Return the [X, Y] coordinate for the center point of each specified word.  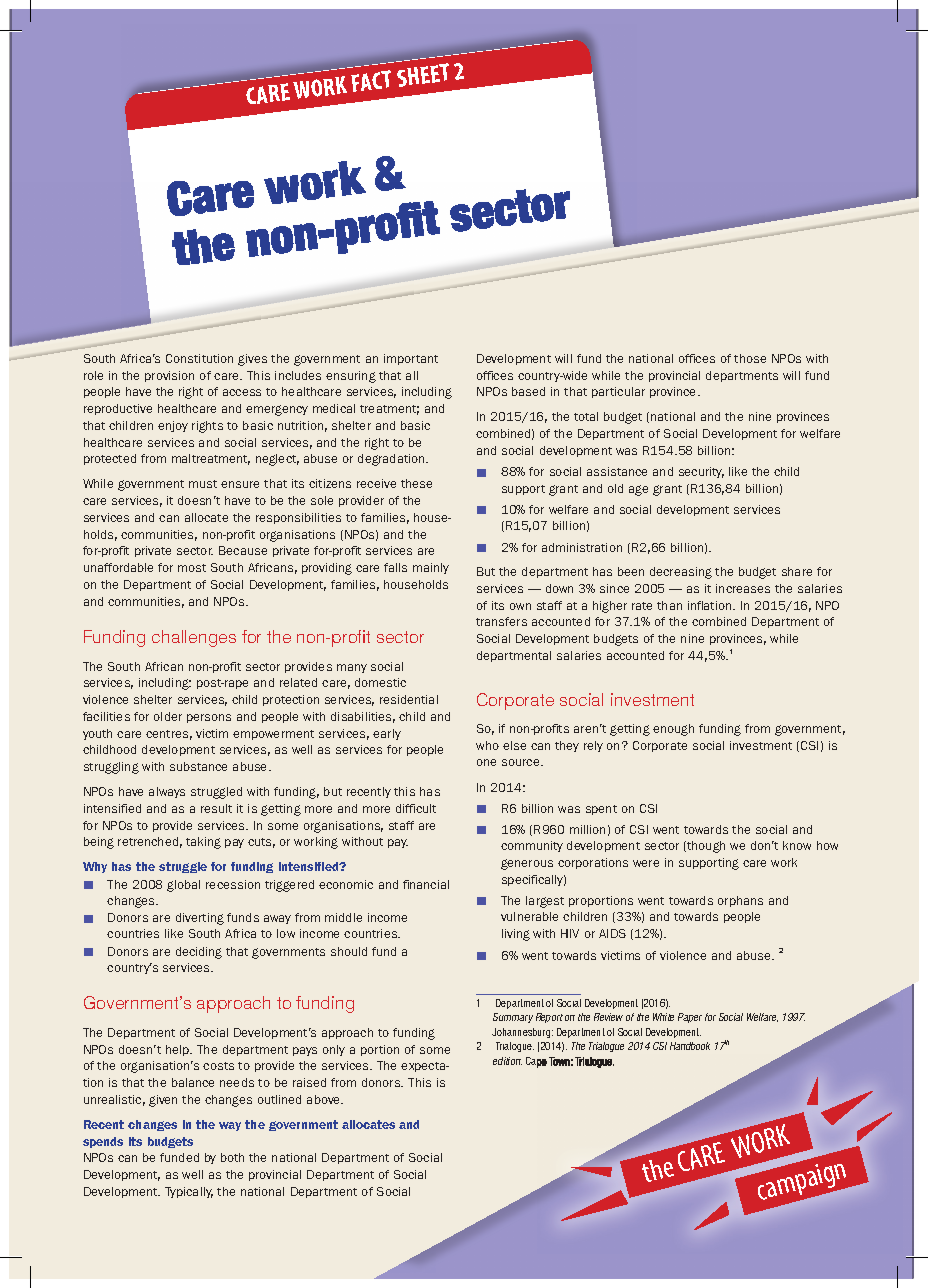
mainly [431, 568]
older [168, 716]
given [163, 1101]
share [797, 571]
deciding [199, 953]
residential [409, 699]
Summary [513, 1018]
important [411, 359]
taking [203, 843]
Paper [690, 1018]
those [750, 358]
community [532, 846]
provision [169, 376]
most [192, 568]
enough [673, 730]
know [797, 845]
